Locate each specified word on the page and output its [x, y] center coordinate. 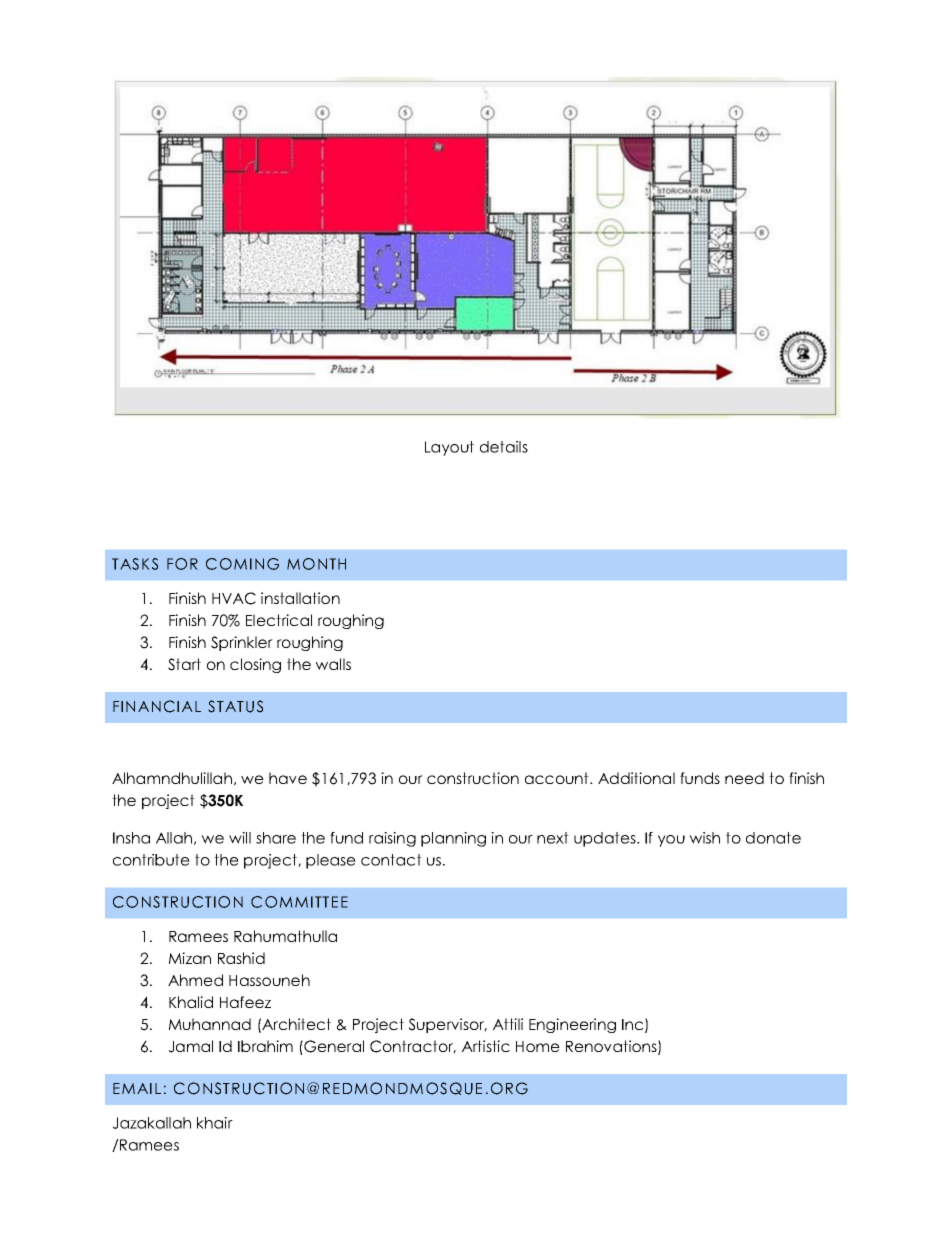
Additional [636, 778]
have [288, 778]
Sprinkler [242, 643]
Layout [449, 448]
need [744, 778]
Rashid [241, 958]
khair [215, 1123]
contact [391, 860]
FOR [182, 564]
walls [333, 664]
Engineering [572, 1025]
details [504, 447]
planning [453, 839]
